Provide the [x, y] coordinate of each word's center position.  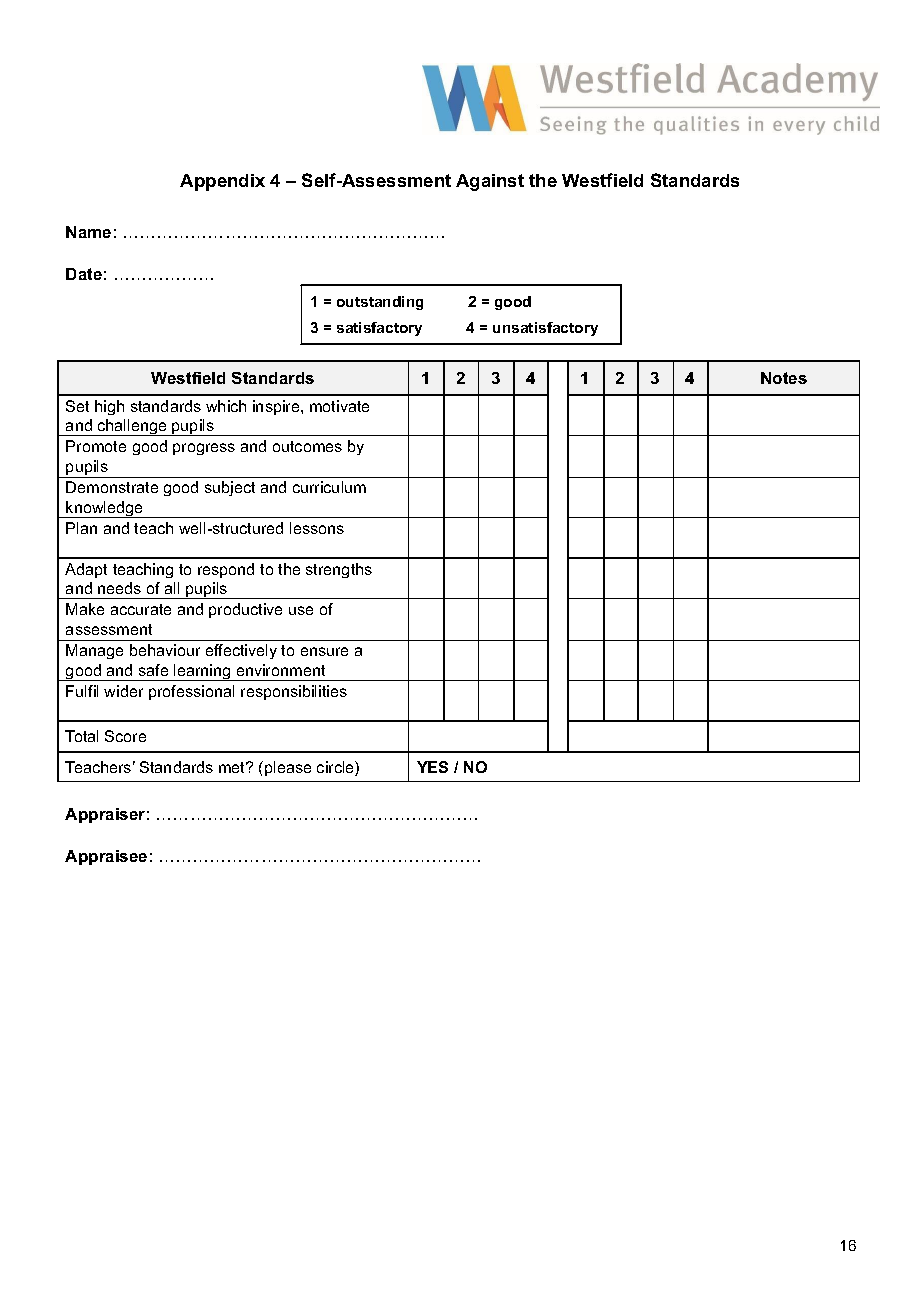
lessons [317, 528]
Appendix [222, 182]
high [109, 407]
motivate [339, 406]
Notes [784, 378]
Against [490, 182]
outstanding [380, 303]
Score [125, 736]
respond [226, 570]
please [288, 768]
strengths [339, 570]
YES [432, 767]
